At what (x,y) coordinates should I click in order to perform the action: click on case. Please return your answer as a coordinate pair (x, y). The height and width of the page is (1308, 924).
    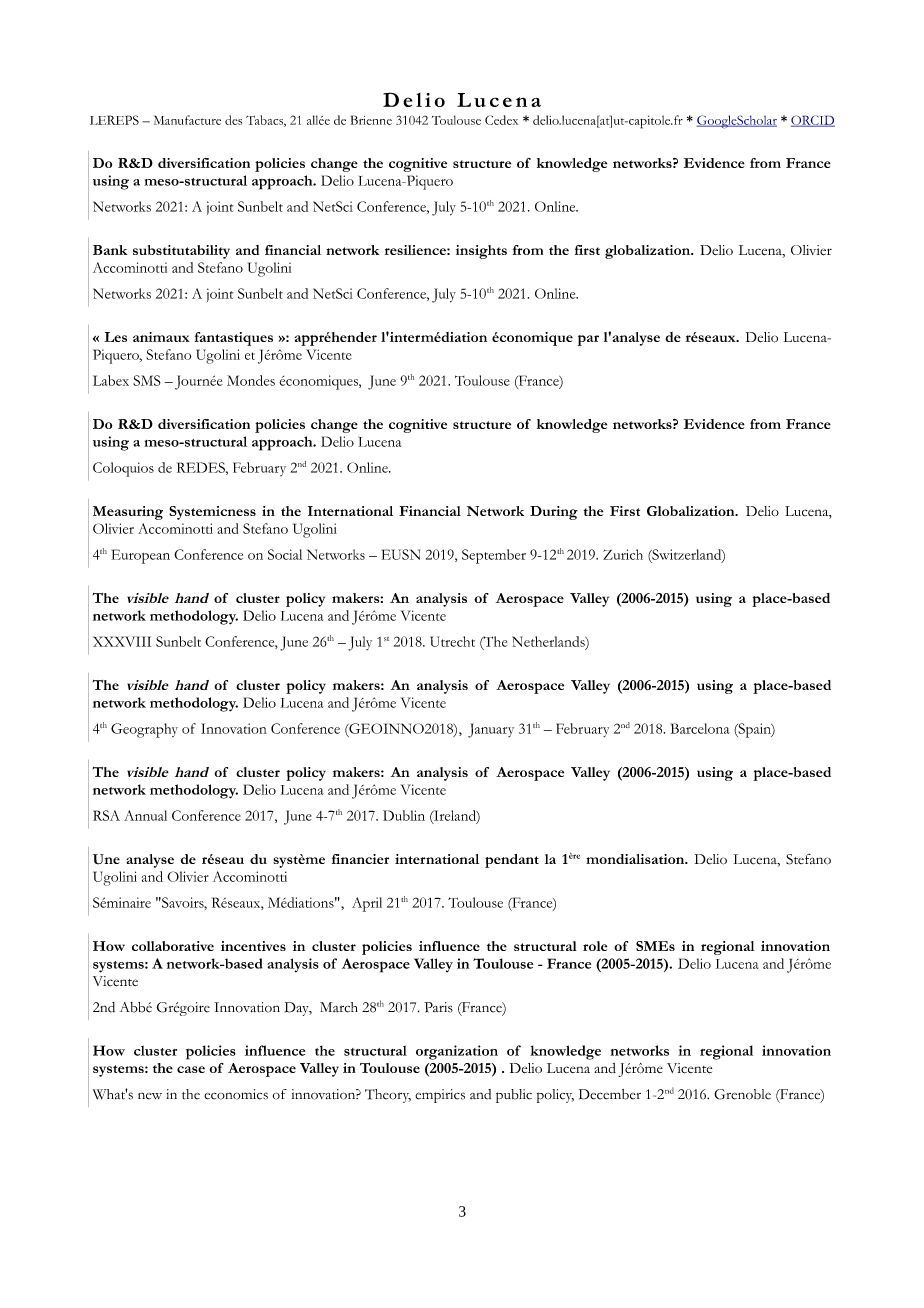
    Looking at the image, I should click on (191, 1069).
